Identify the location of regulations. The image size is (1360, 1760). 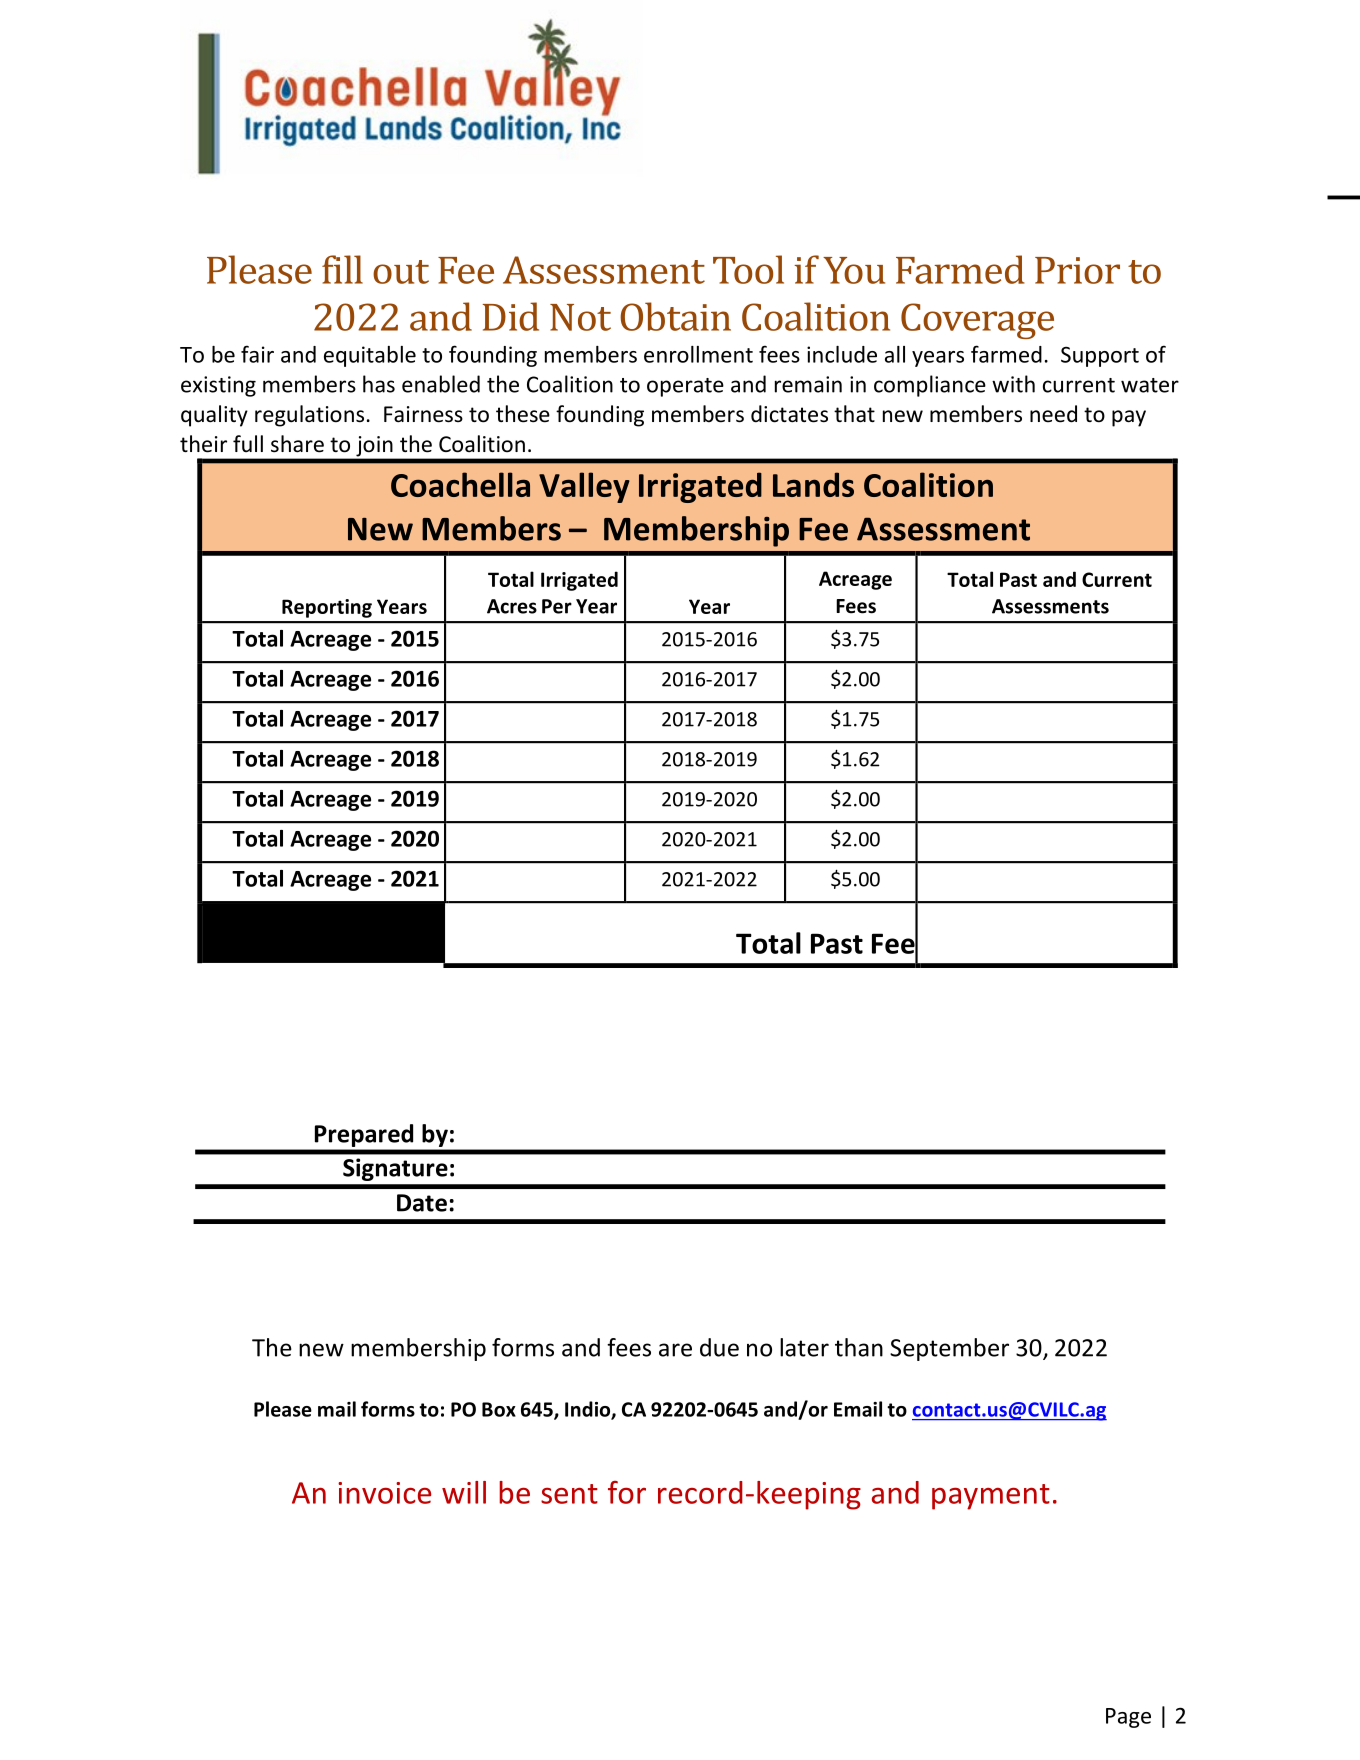
(309, 416).
